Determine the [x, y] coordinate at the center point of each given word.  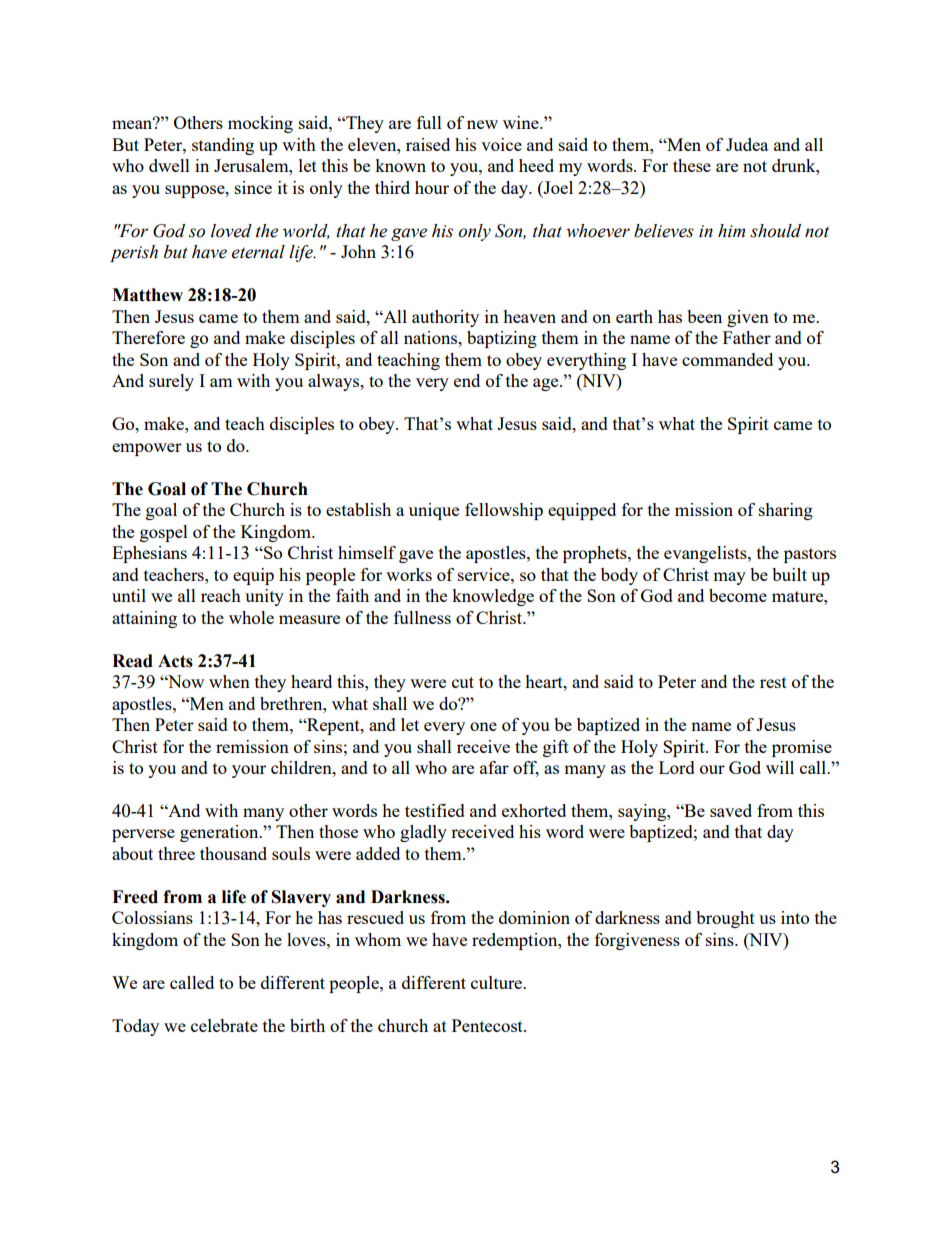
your [249, 771]
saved [731, 810]
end [467, 380]
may [729, 578]
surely [171, 382]
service [485, 574]
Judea [747, 144]
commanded [727, 359]
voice [501, 144]
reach [221, 595]
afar [494, 767]
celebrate [224, 1025]
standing [223, 146]
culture [497, 982]
